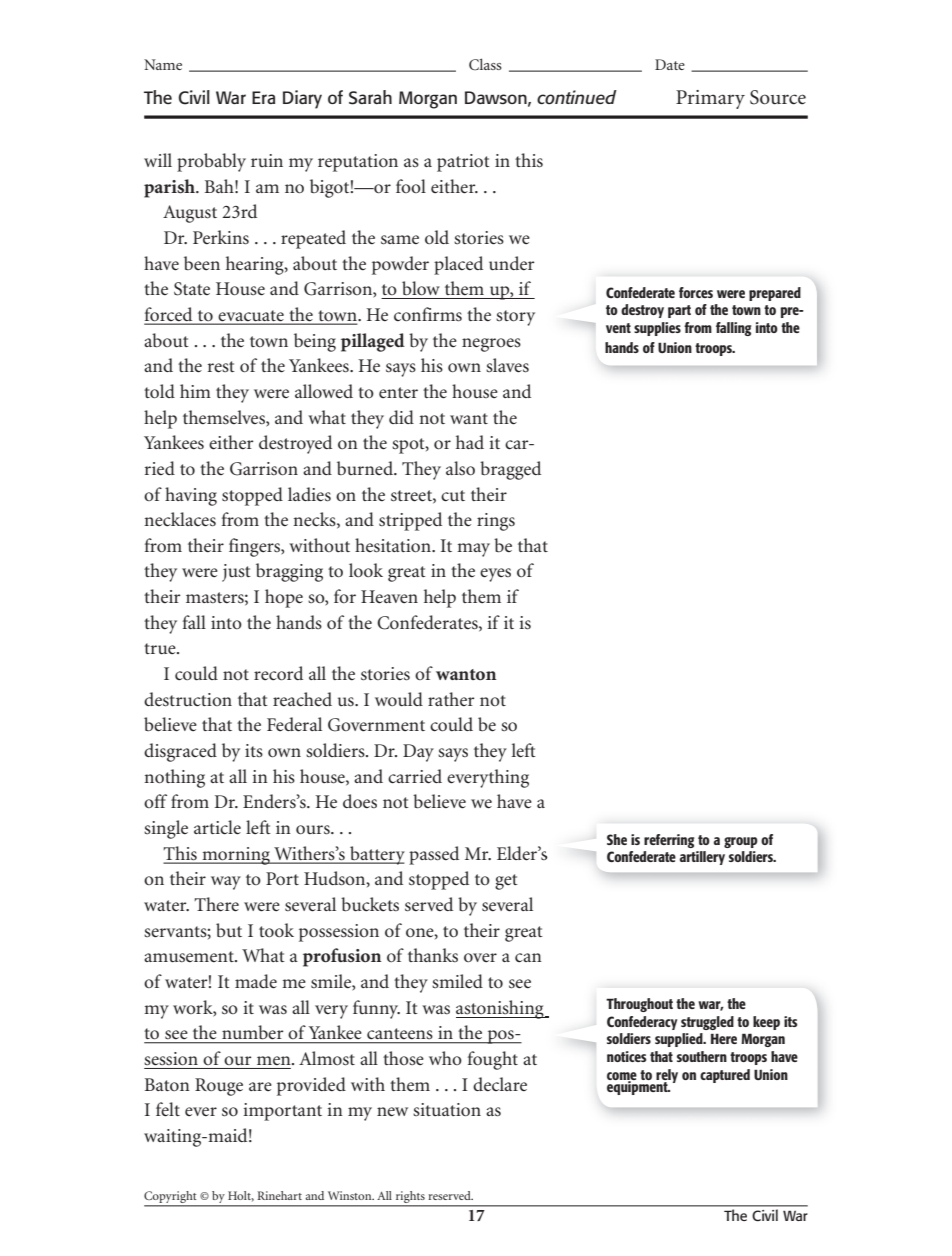 The height and width of the screenshot is (1256, 952). Describe the element at coordinates (669, 841) in the screenshot. I see `referring` at that location.
